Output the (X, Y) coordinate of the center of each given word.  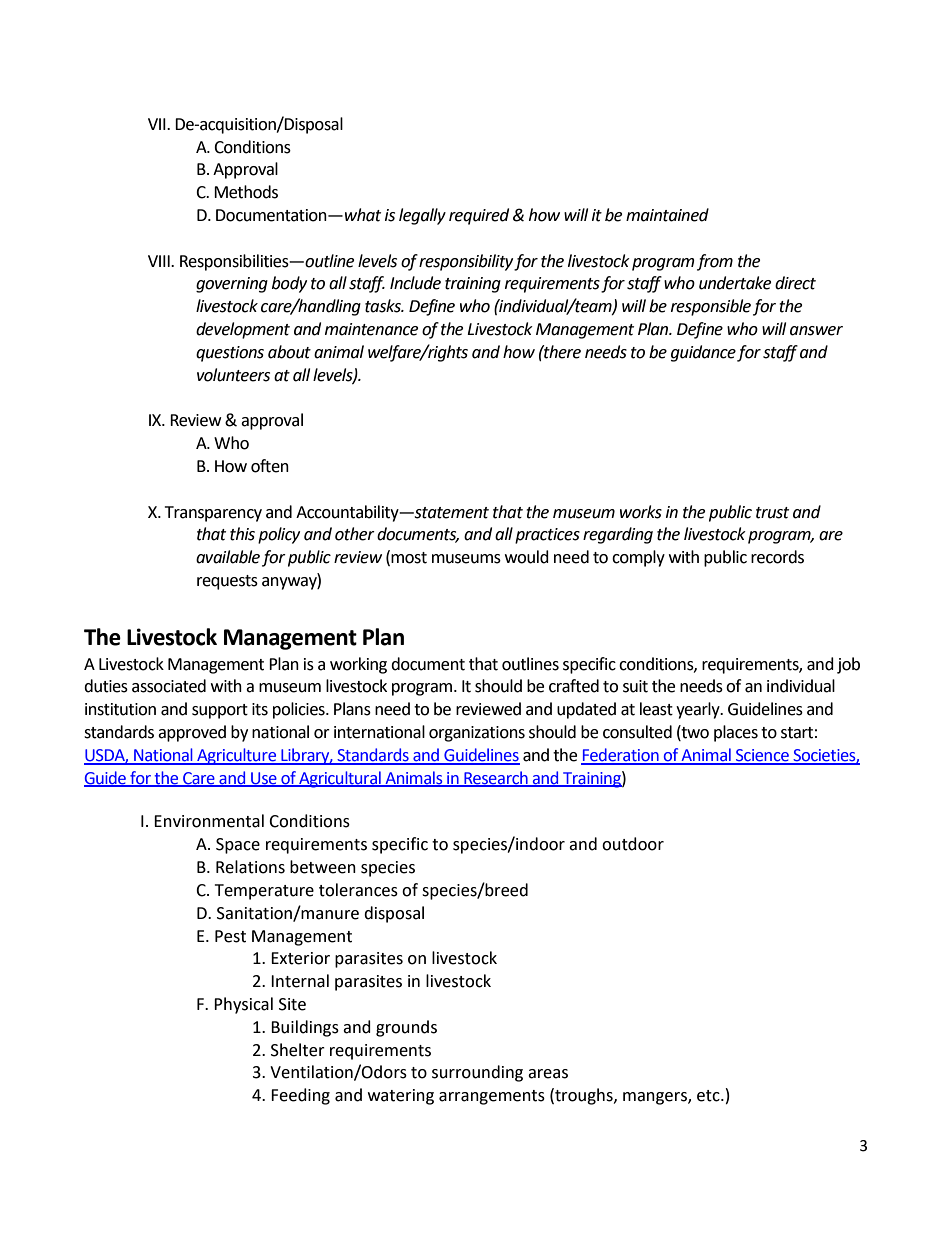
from (715, 262)
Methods (246, 192)
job (848, 665)
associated (169, 686)
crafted (574, 686)
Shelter (298, 1050)
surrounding (477, 1073)
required (479, 216)
